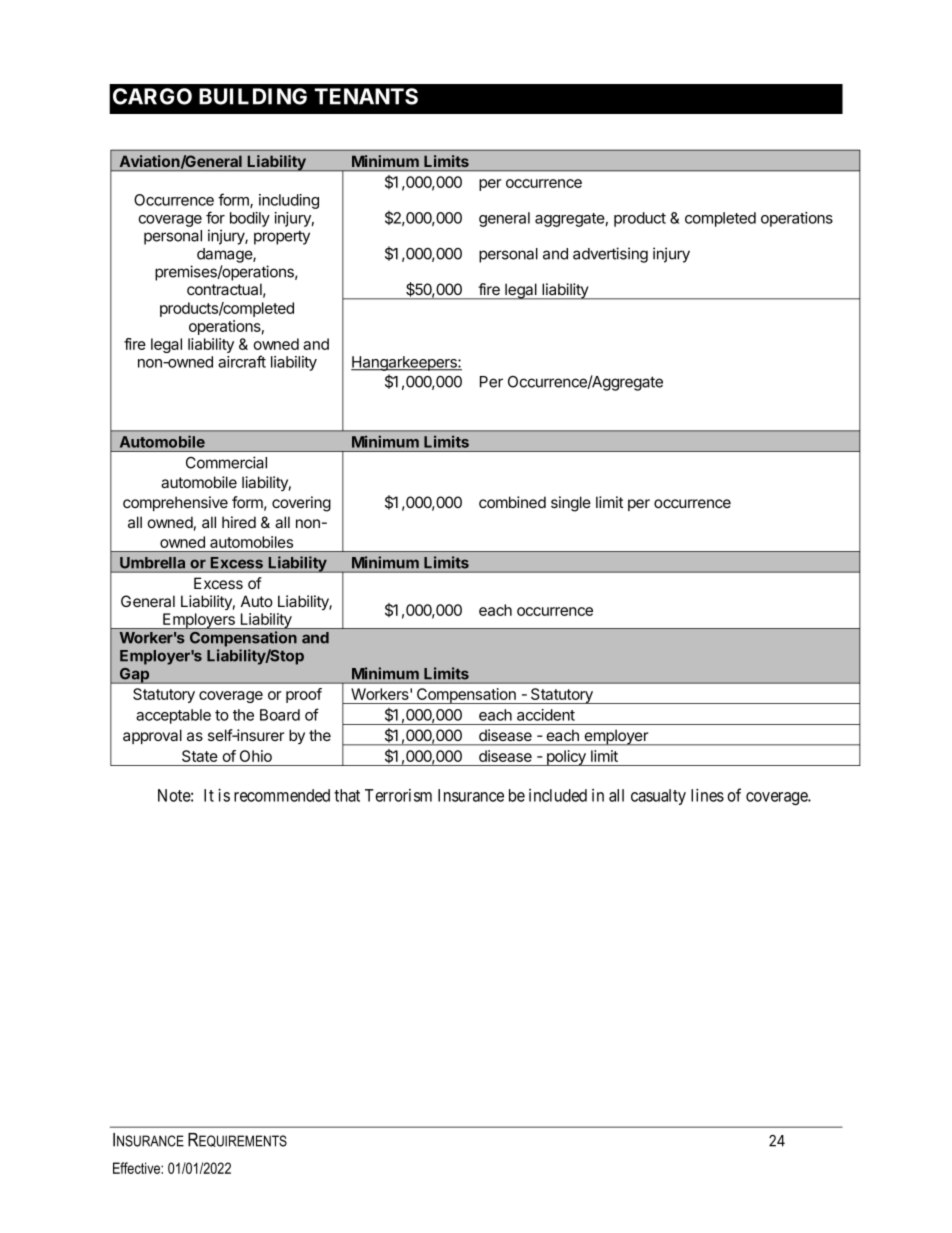 This document has height=1233, width=952. I want to click on aircraft, so click(242, 361).
